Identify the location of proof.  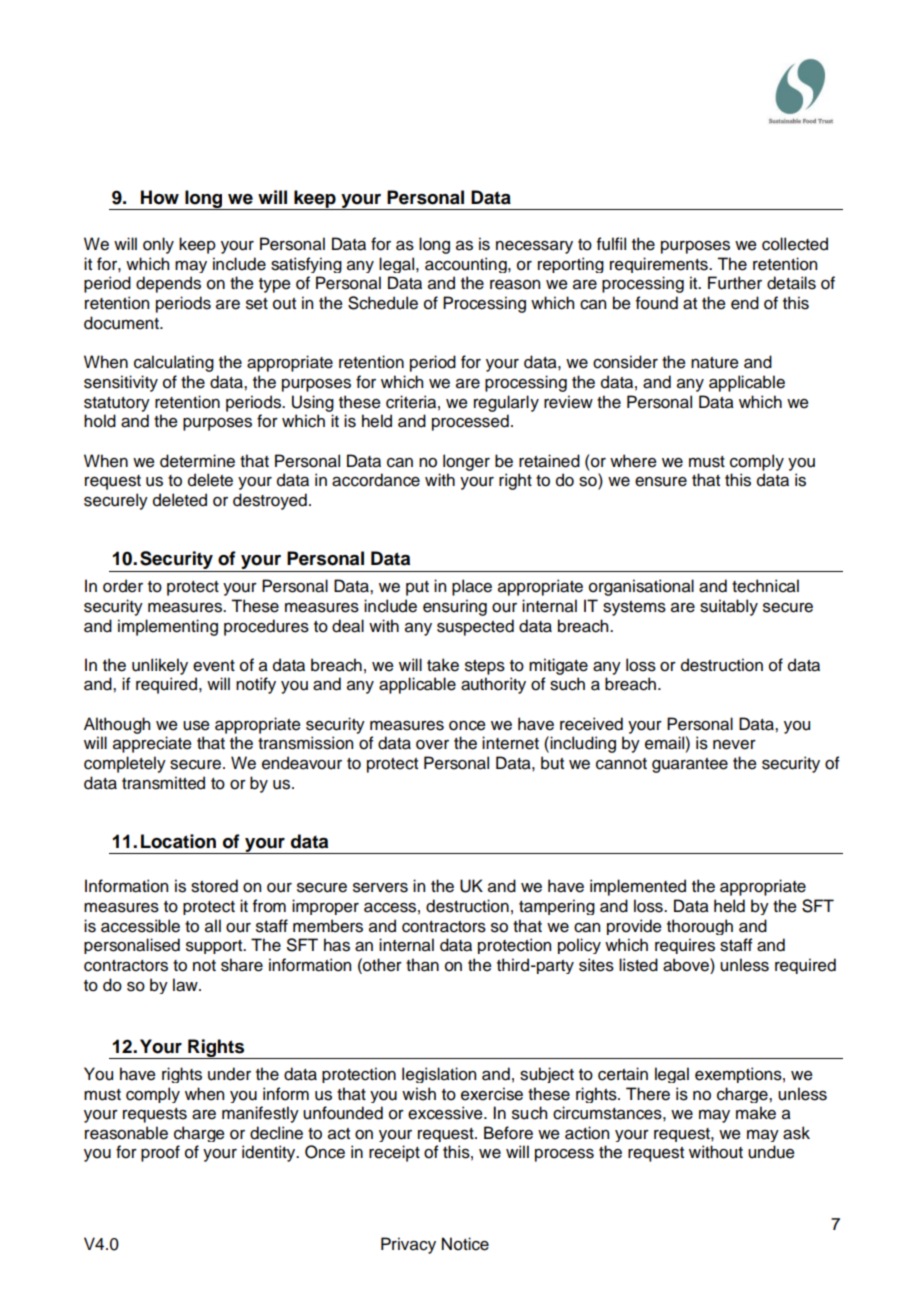
(160, 1153).
